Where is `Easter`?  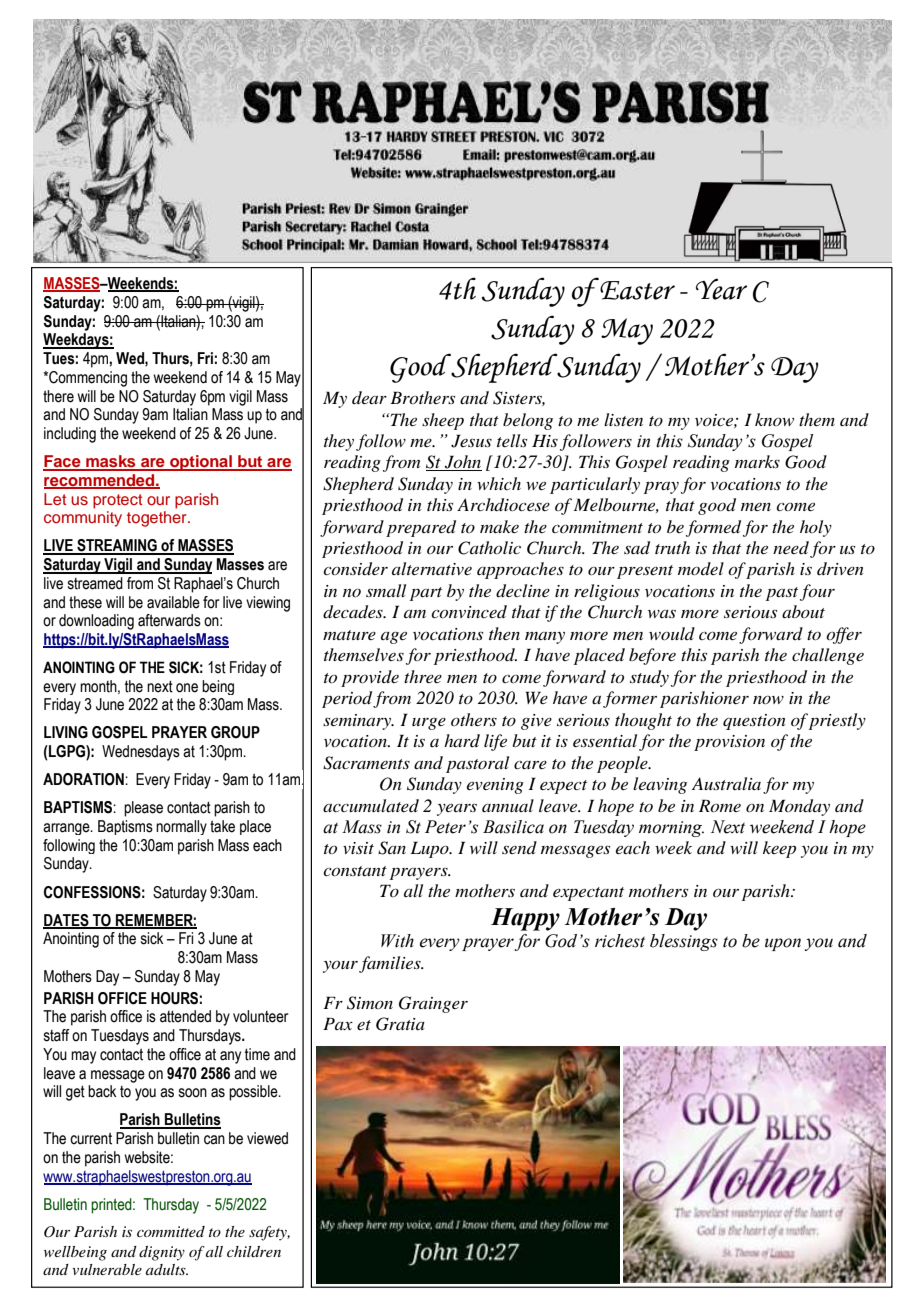
Easter is located at coordinates (636, 289).
